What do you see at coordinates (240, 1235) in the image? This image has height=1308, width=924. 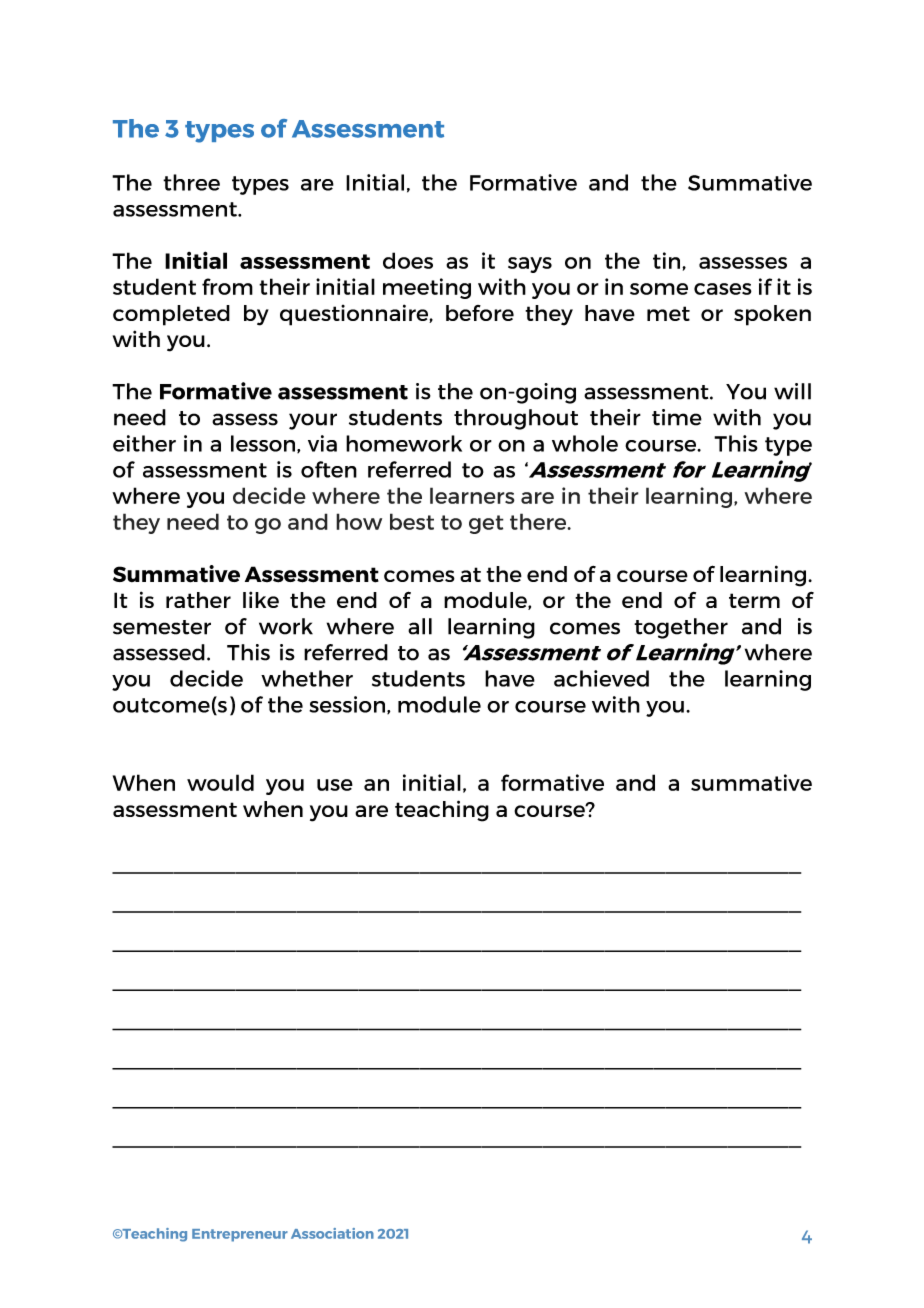 I see `Entrepreneur` at bounding box center [240, 1235].
